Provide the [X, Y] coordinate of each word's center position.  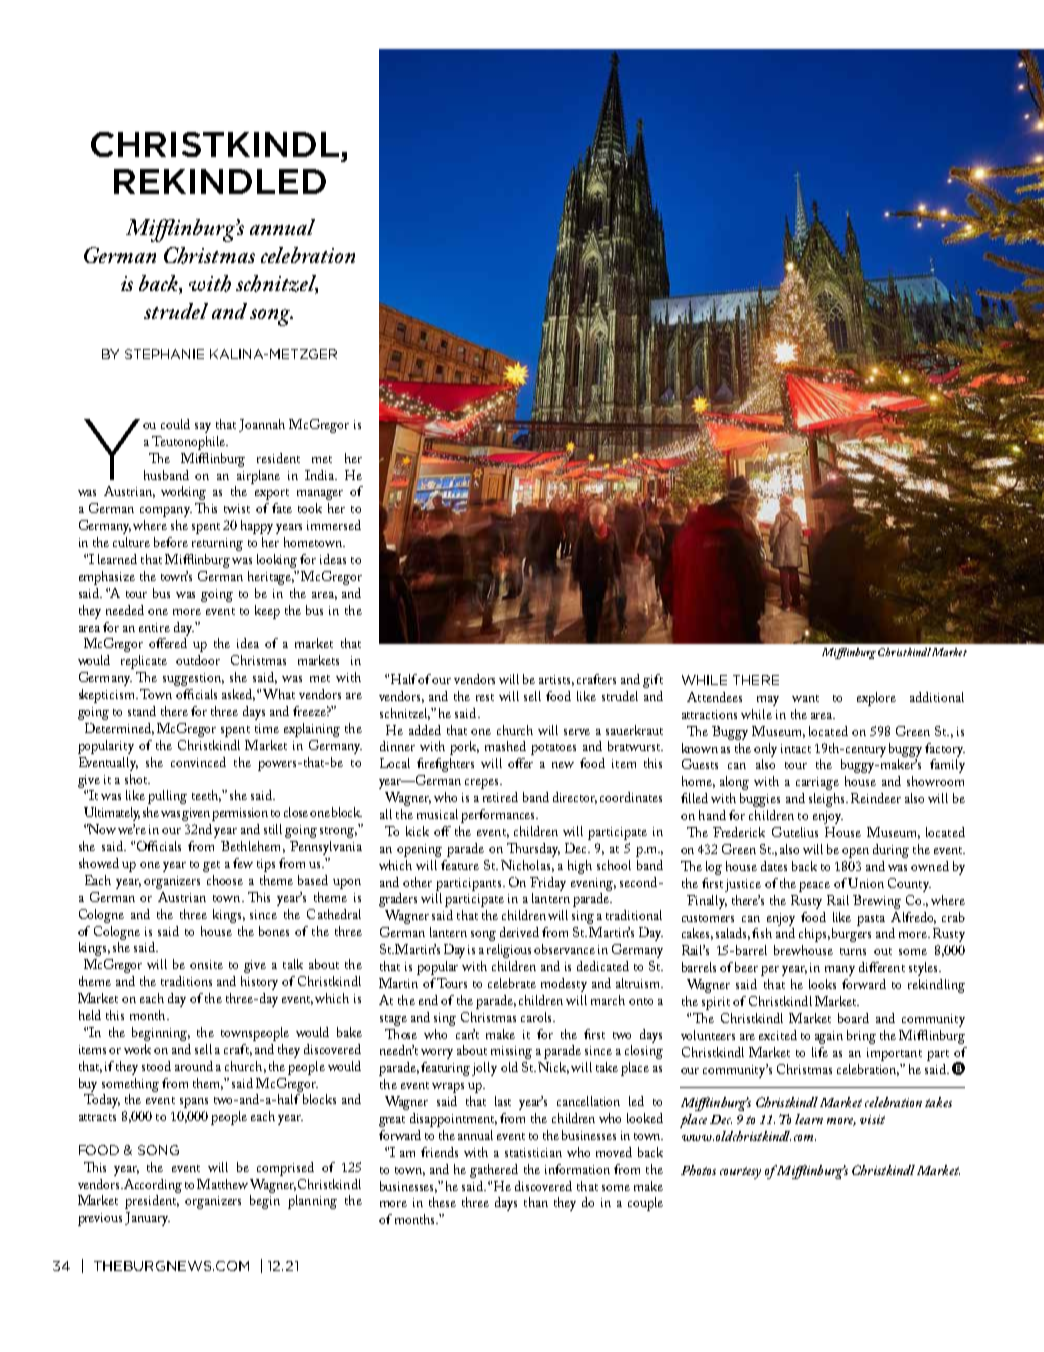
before [171, 542]
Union [866, 883]
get [211, 866]
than [536, 1202]
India [320, 475]
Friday [548, 884]
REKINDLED [220, 181]
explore [876, 699]
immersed [334, 525]
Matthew [222, 1184]
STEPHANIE [164, 354]
